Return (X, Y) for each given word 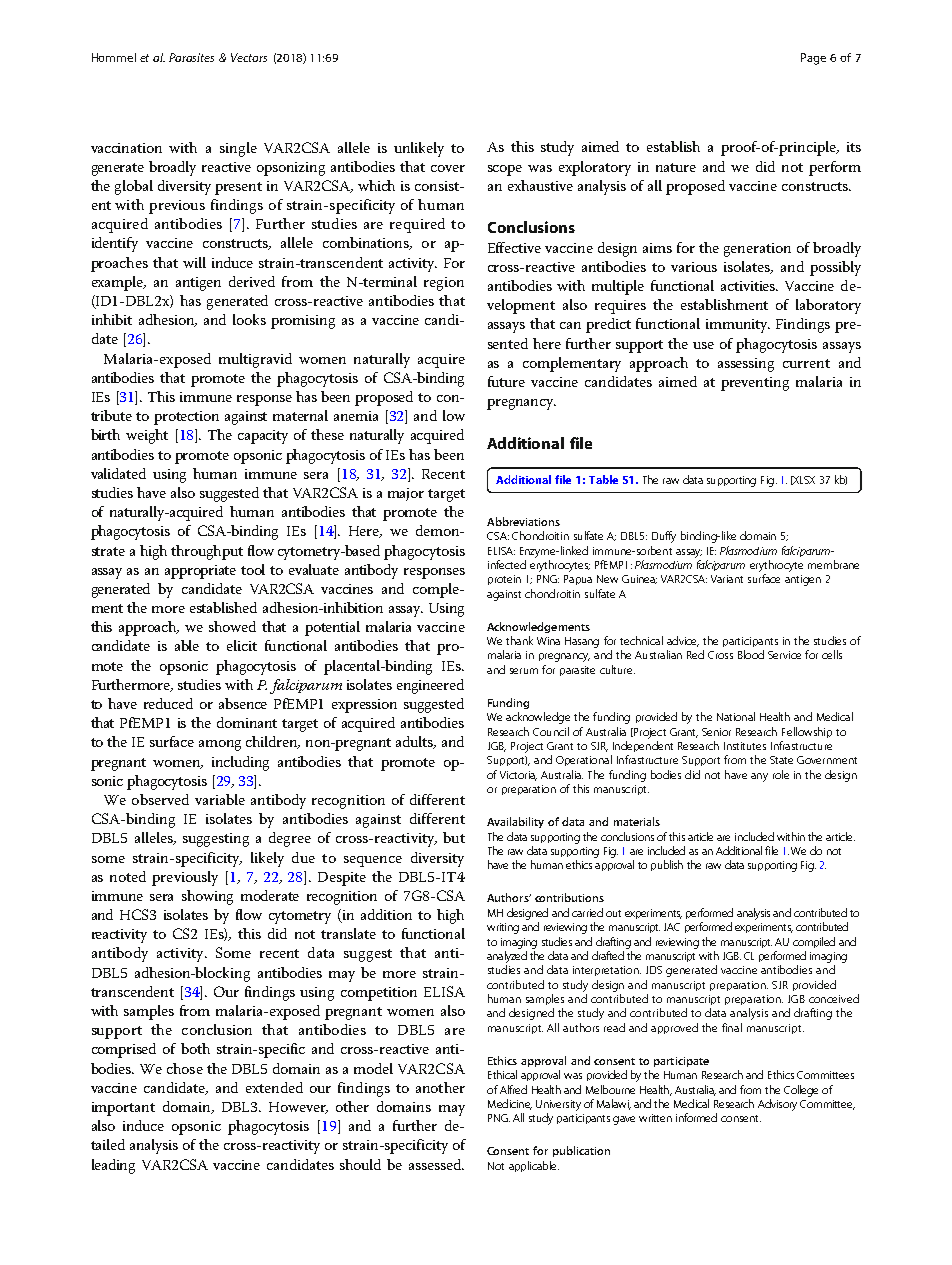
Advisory (777, 1105)
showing (207, 897)
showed (232, 626)
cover (448, 168)
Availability (515, 822)
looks (249, 319)
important (123, 1109)
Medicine (510, 1104)
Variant (727, 579)
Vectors (249, 57)
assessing (746, 365)
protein (504, 580)
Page (813, 59)
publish (667, 865)
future (506, 381)
